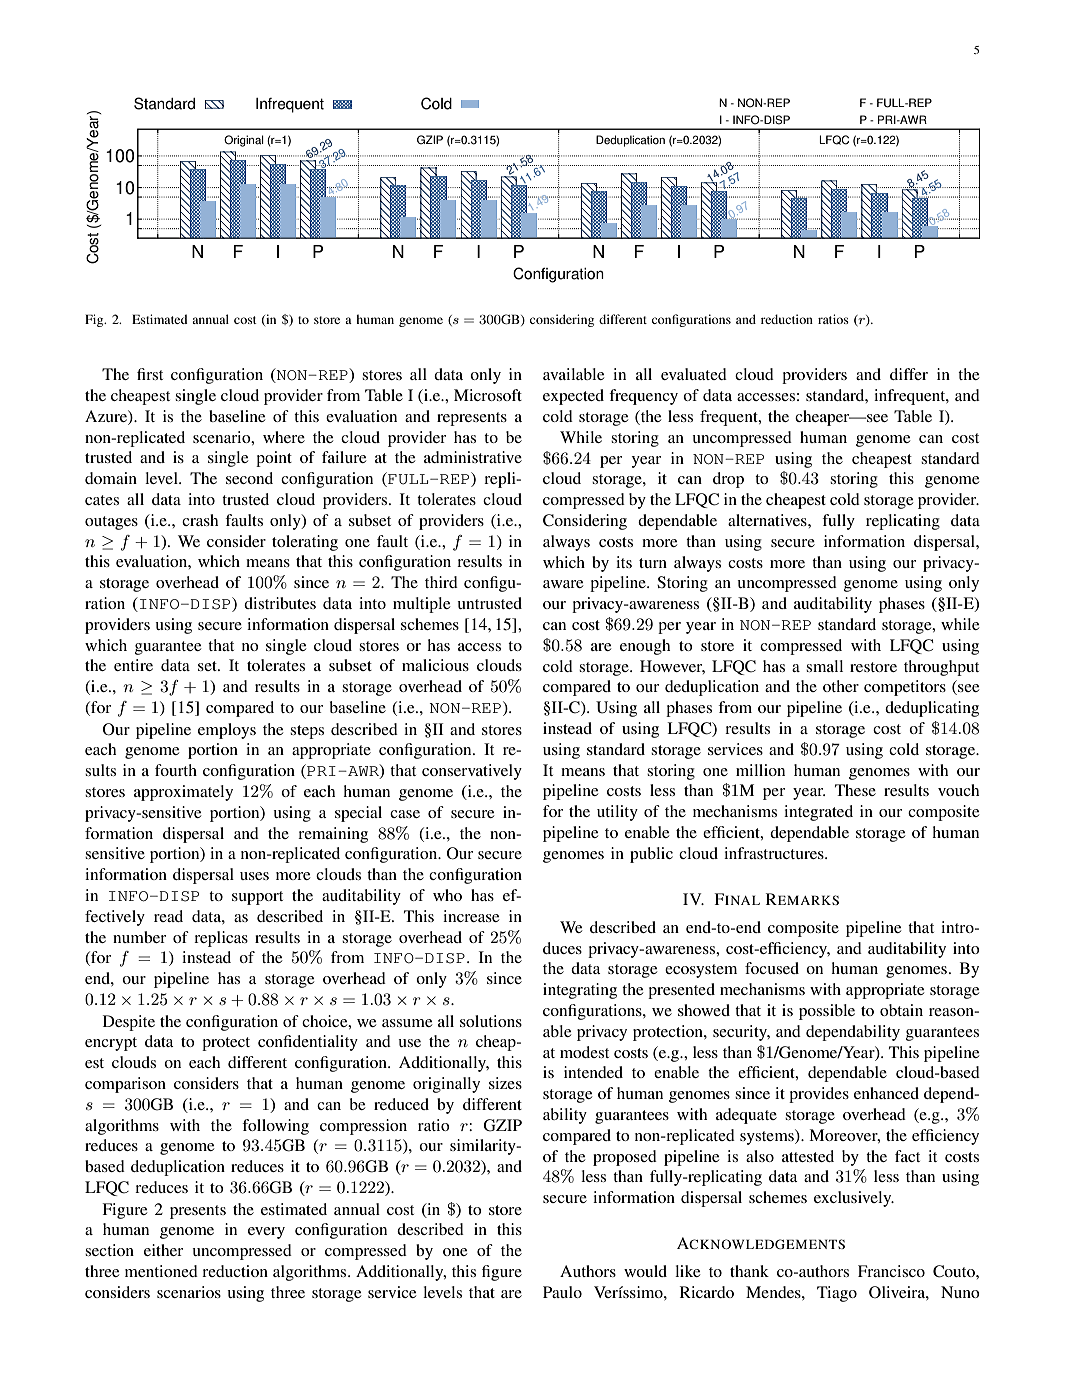 This image has height=1378, width=1065. I want to click on evaluated, so click(694, 374).
